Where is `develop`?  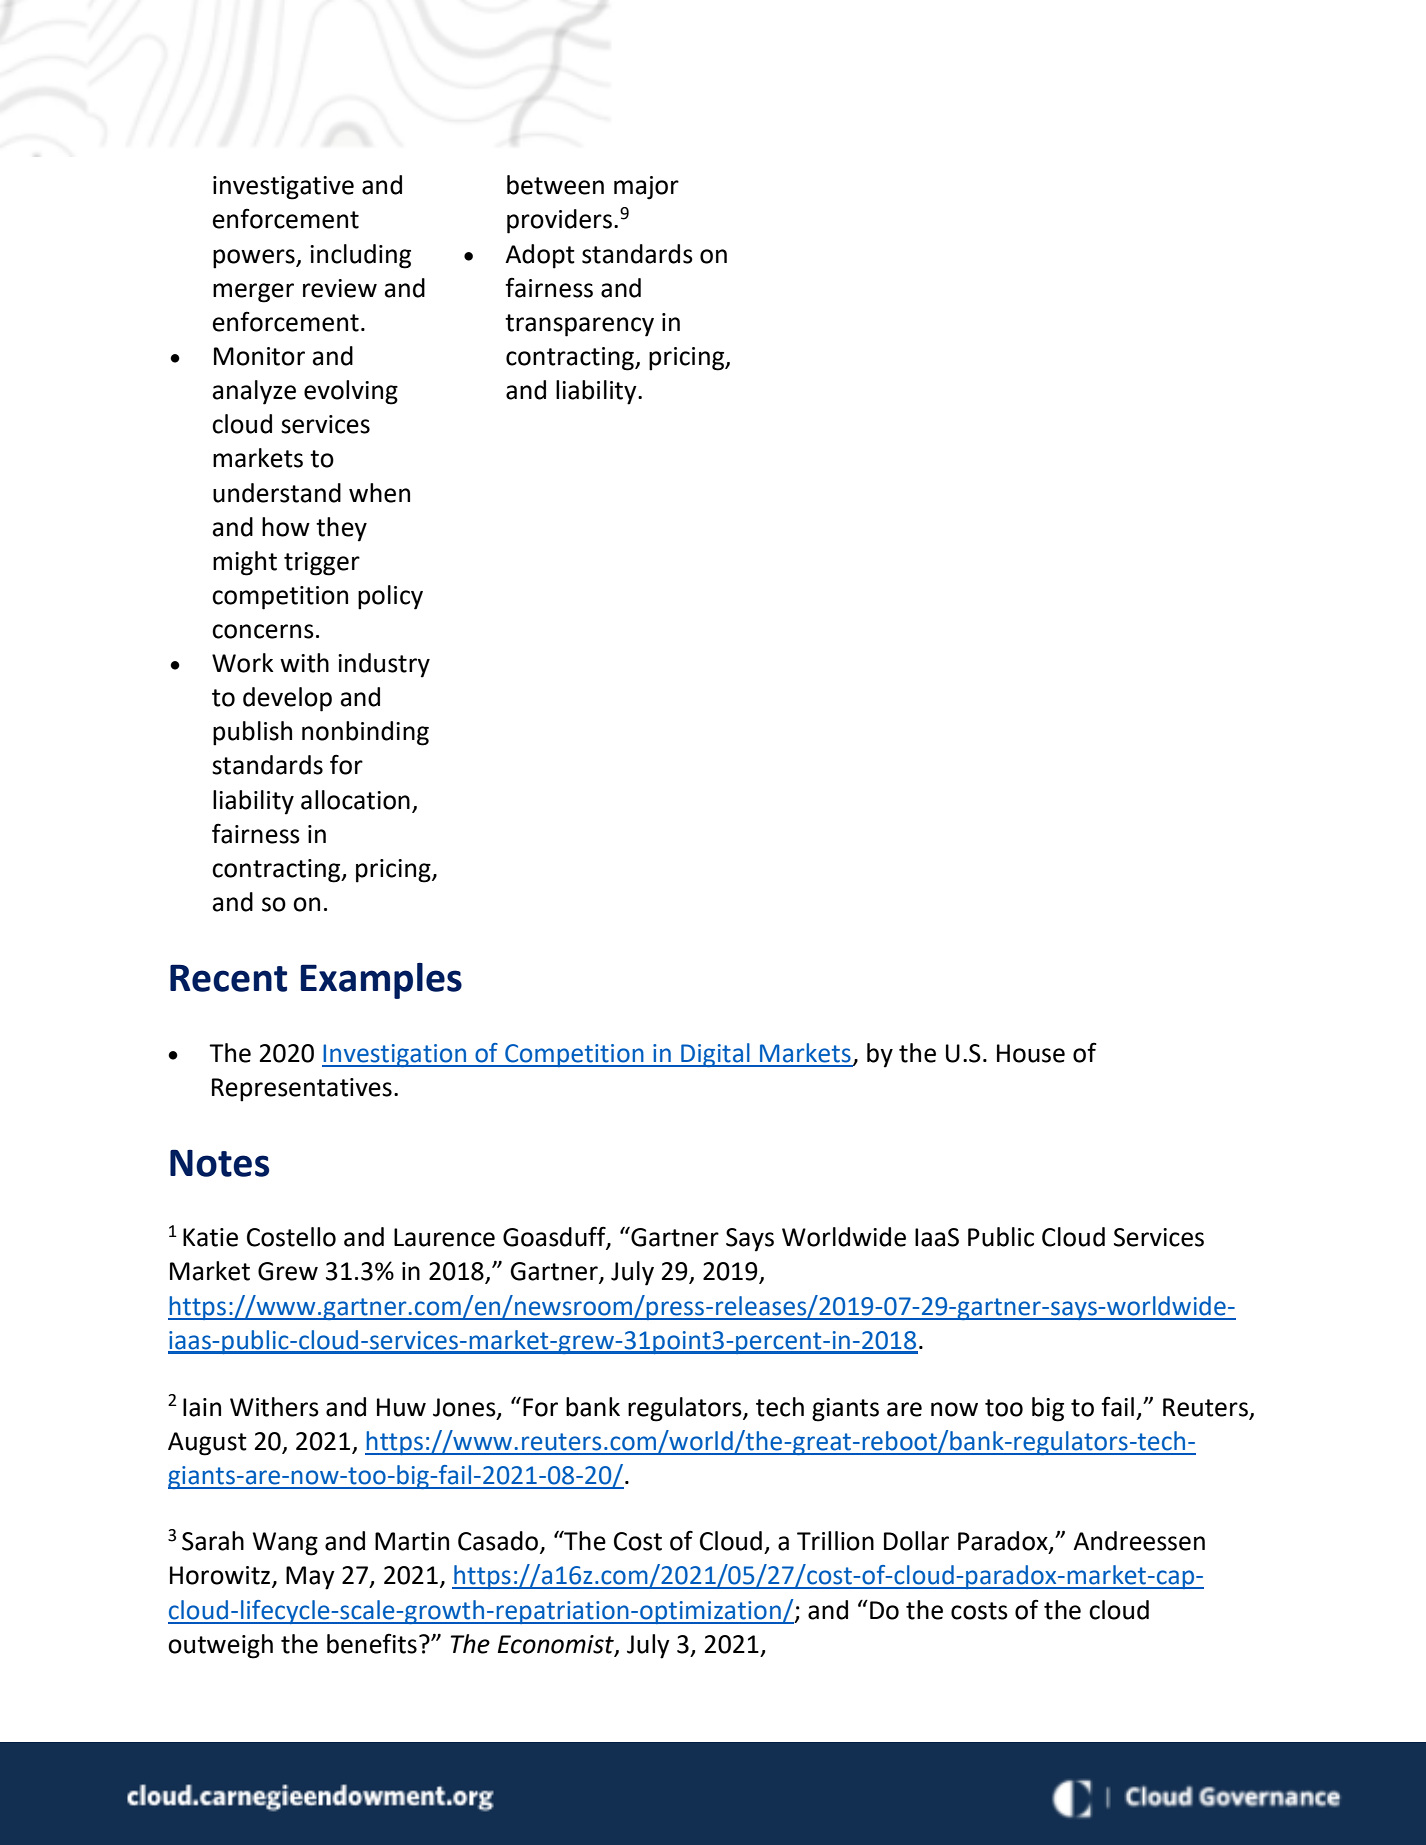 develop is located at coordinates (287, 699).
